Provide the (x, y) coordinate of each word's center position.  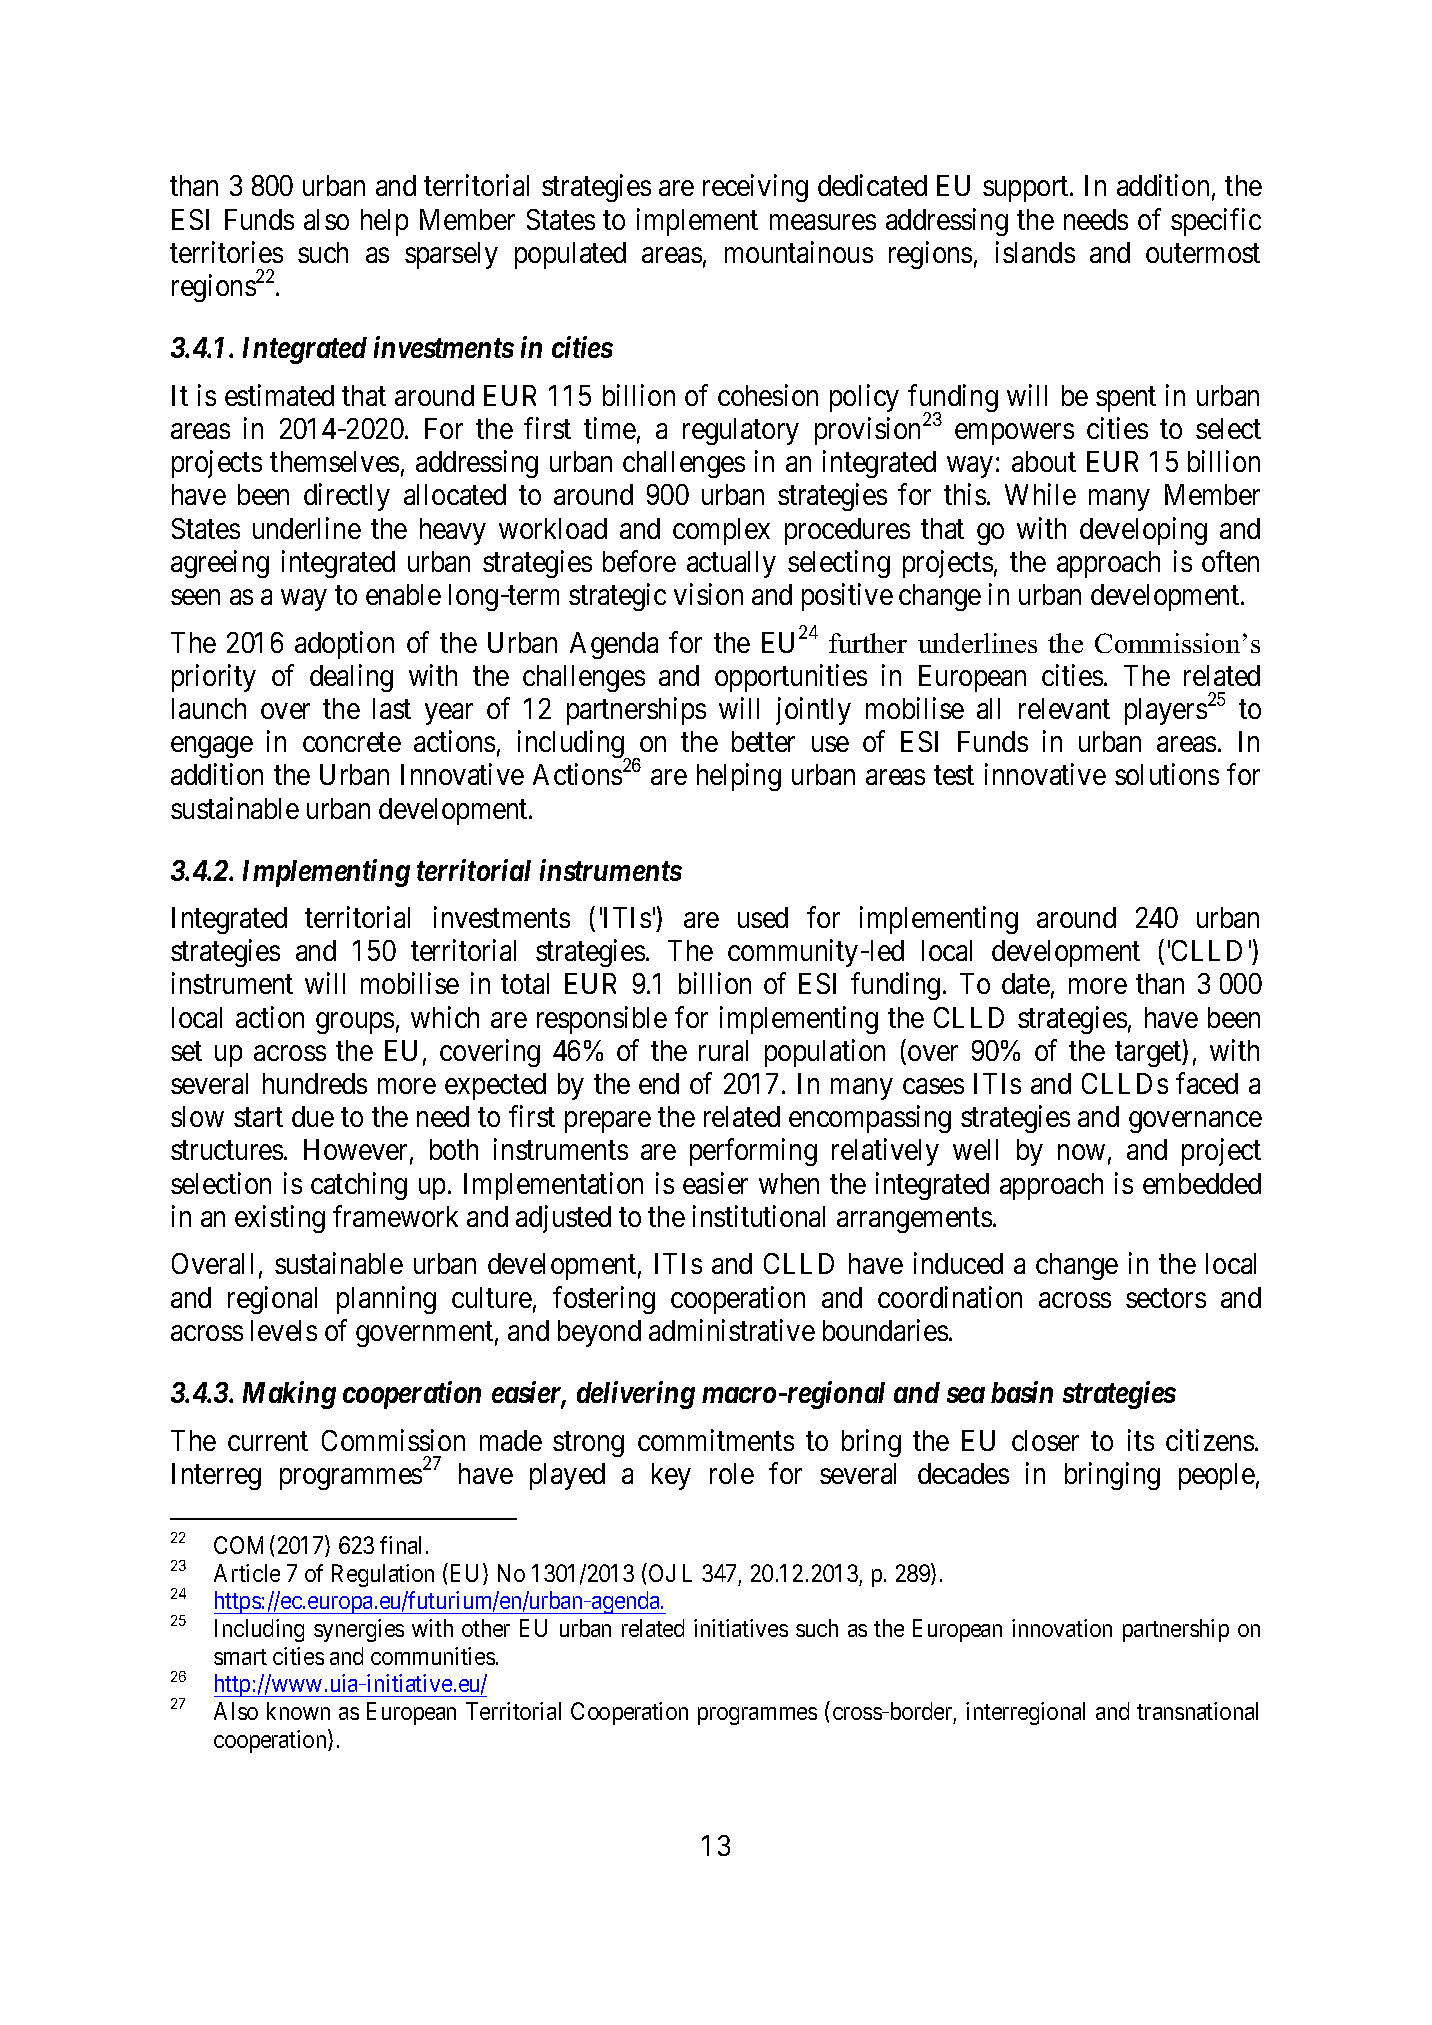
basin (1022, 1392)
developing (1143, 531)
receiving (755, 188)
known (298, 1711)
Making (289, 1395)
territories (226, 252)
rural (723, 1050)
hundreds (315, 1083)
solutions (1167, 774)
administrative (732, 1330)
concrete (352, 742)
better (763, 741)
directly (347, 497)
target (1149, 1054)
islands (1035, 252)
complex (721, 531)
